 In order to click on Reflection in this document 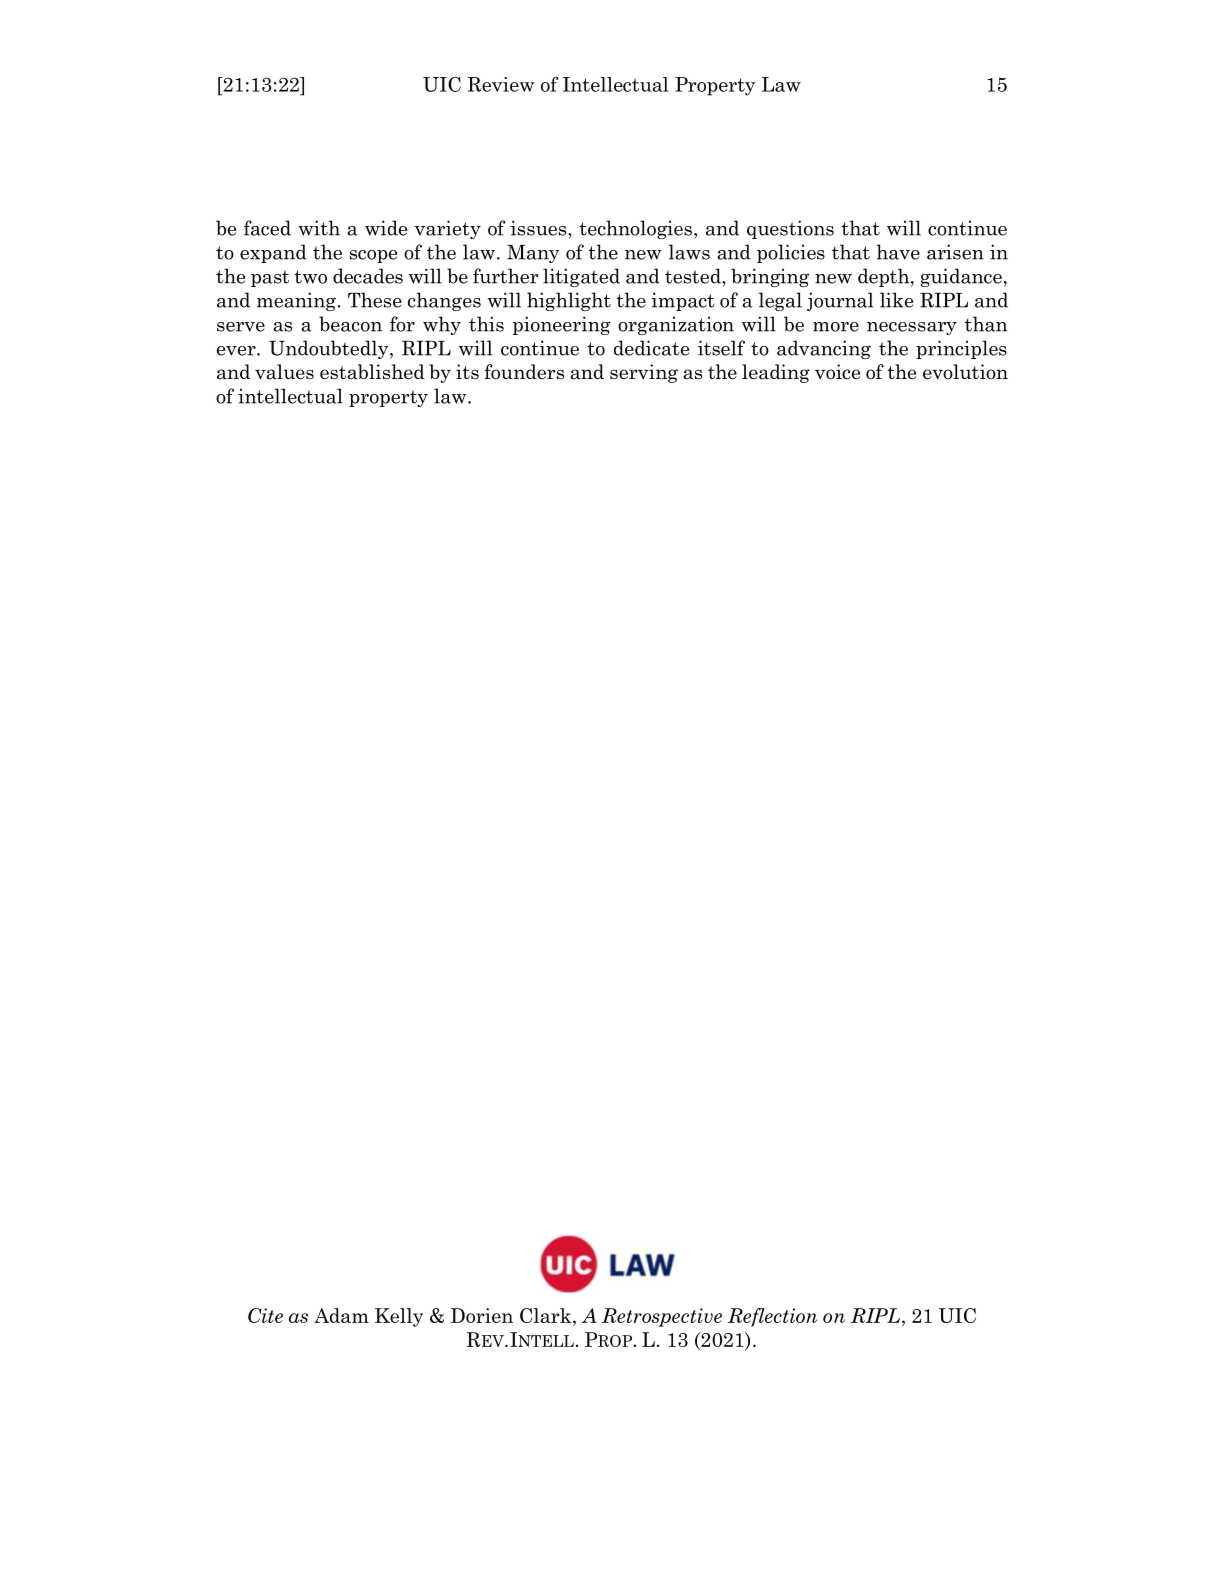, I will do `click(772, 1317)`.
